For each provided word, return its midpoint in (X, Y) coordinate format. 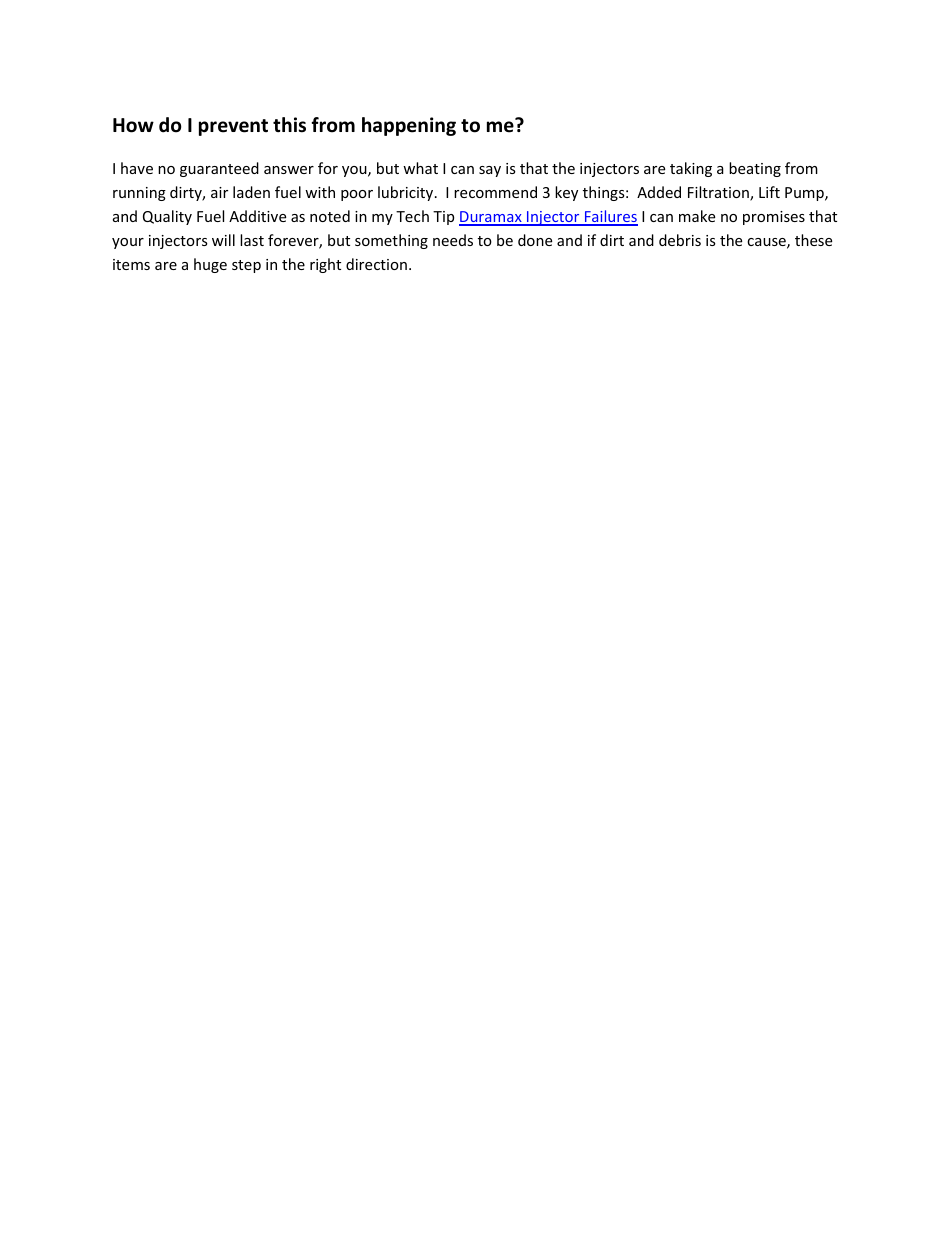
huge (210, 265)
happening (409, 126)
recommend (495, 192)
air (219, 192)
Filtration (719, 193)
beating (755, 169)
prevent (233, 127)
